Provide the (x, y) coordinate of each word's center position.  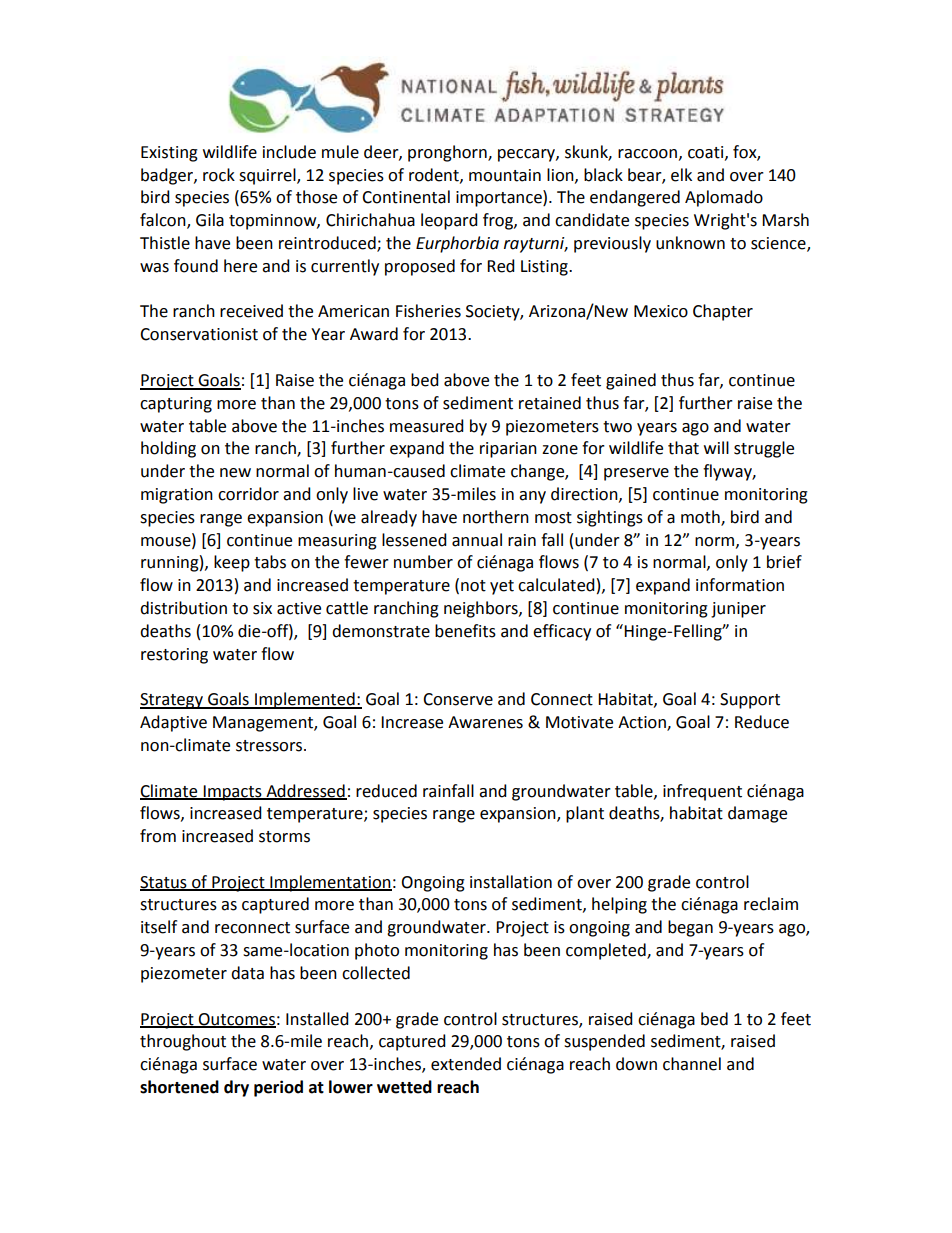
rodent (435, 175)
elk (681, 175)
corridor (248, 494)
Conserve (458, 699)
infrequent (702, 792)
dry (236, 1088)
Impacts (232, 793)
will (716, 447)
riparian (508, 450)
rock (219, 175)
